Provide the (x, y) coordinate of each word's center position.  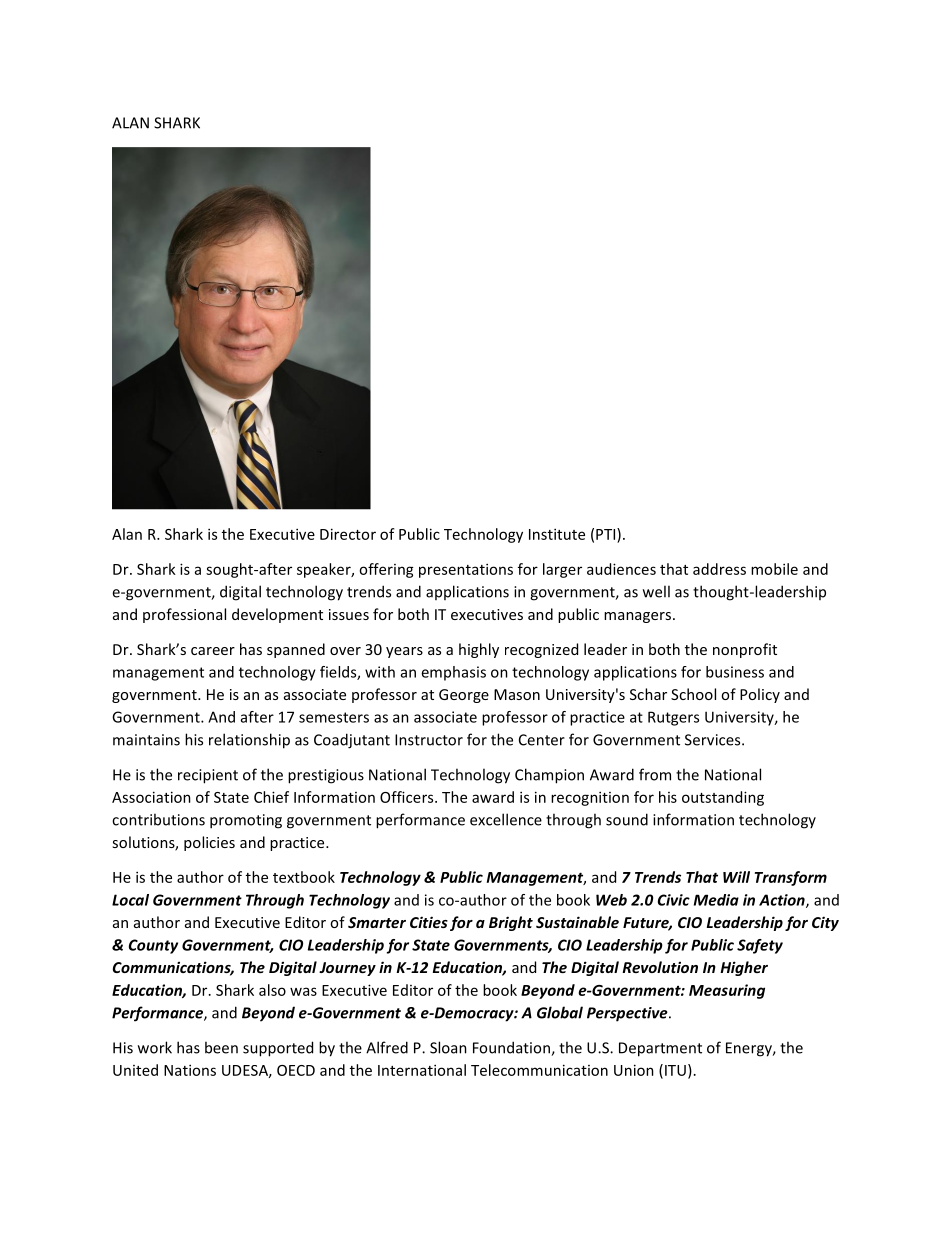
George (464, 696)
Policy (760, 695)
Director (348, 534)
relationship (249, 741)
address (719, 569)
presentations (466, 570)
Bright (511, 923)
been (221, 1047)
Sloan (448, 1047)
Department (660, 1049)
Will (736, 877)
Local (130, 900)
